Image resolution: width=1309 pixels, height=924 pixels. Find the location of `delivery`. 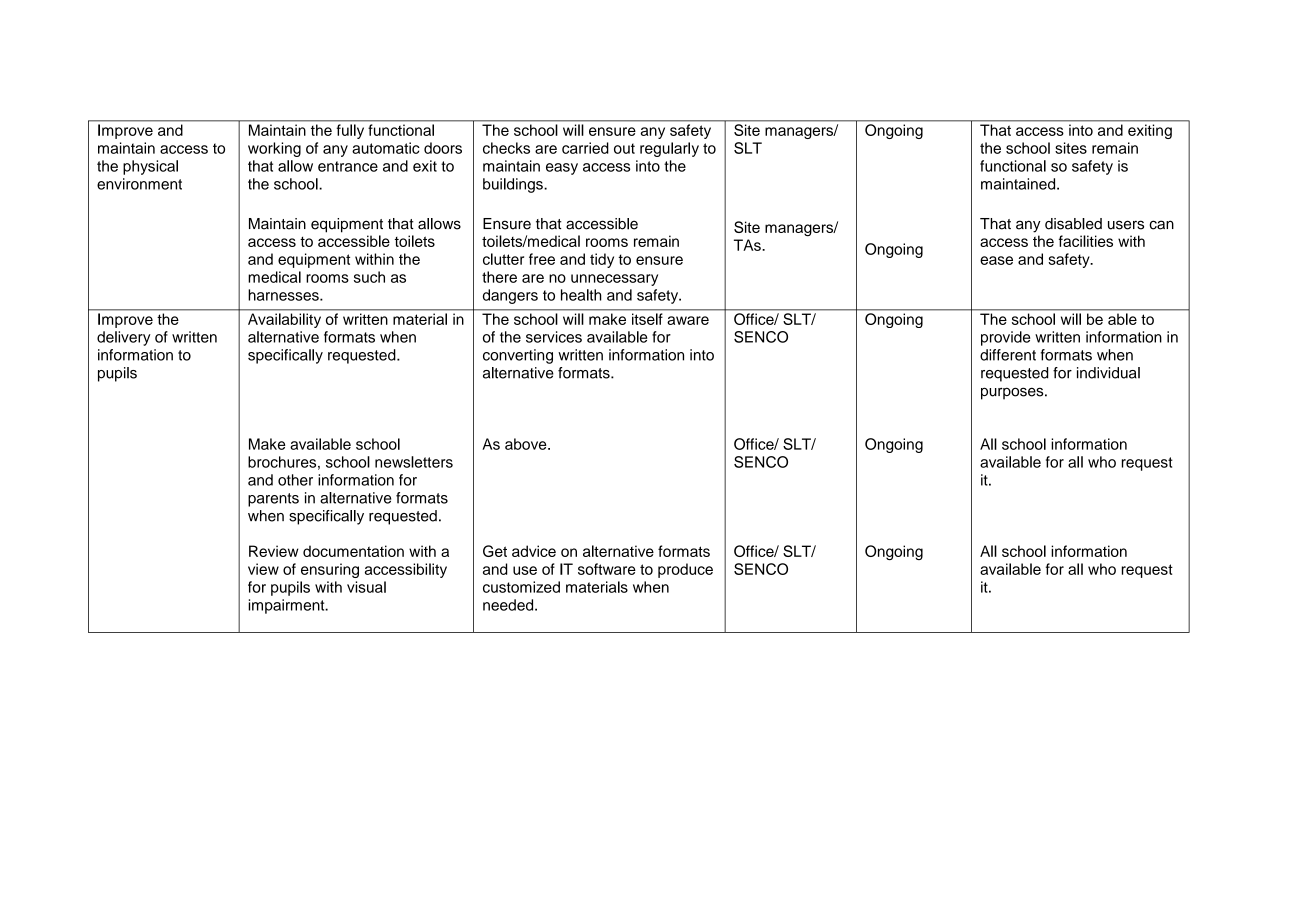

delivery is located at coordinates (124, 338).
